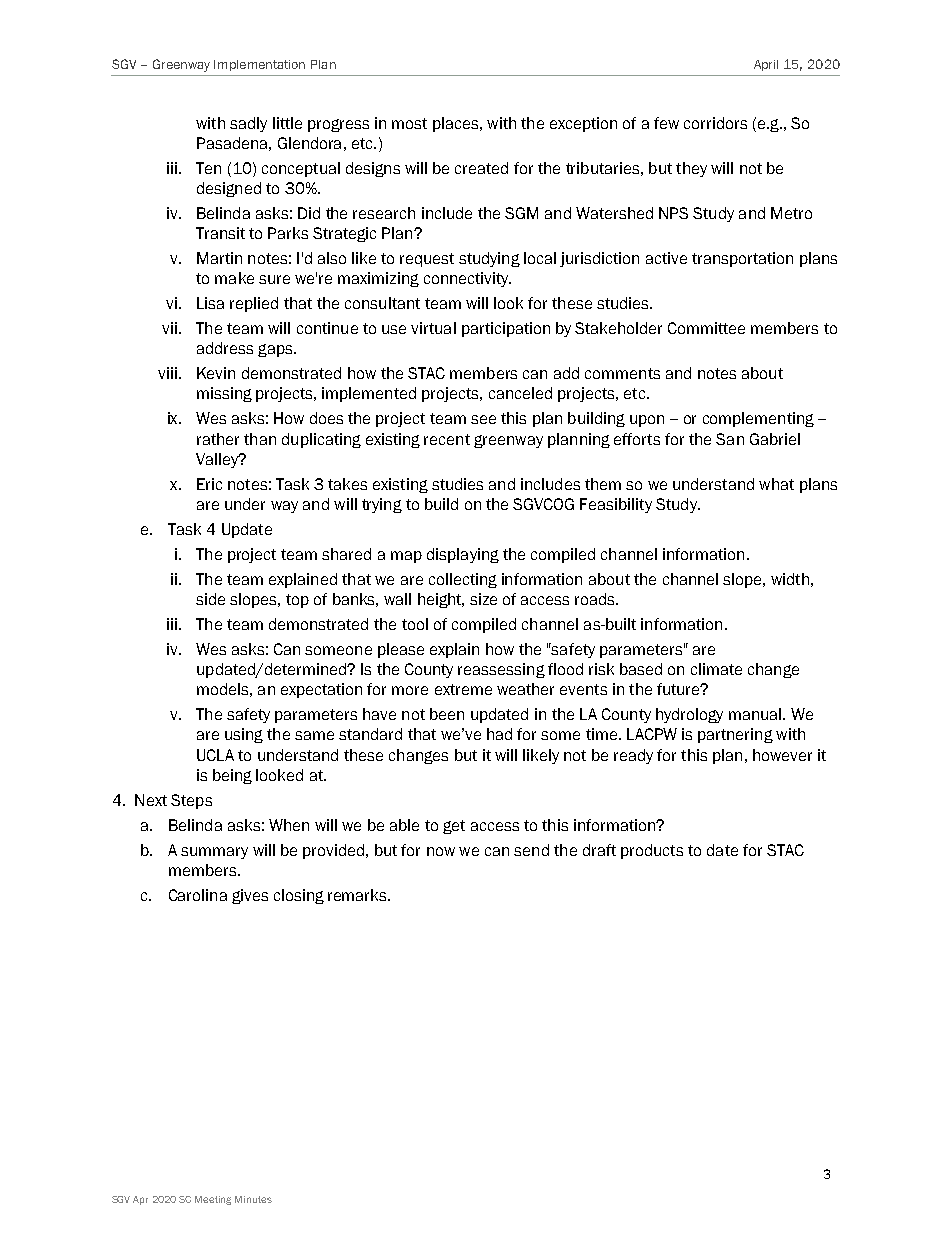 The width and height of the screenshot is (952, 1233). What do you see at coordinates (210, 599) in the screenshot?
I see `side` at bounding box center [210, 599].
